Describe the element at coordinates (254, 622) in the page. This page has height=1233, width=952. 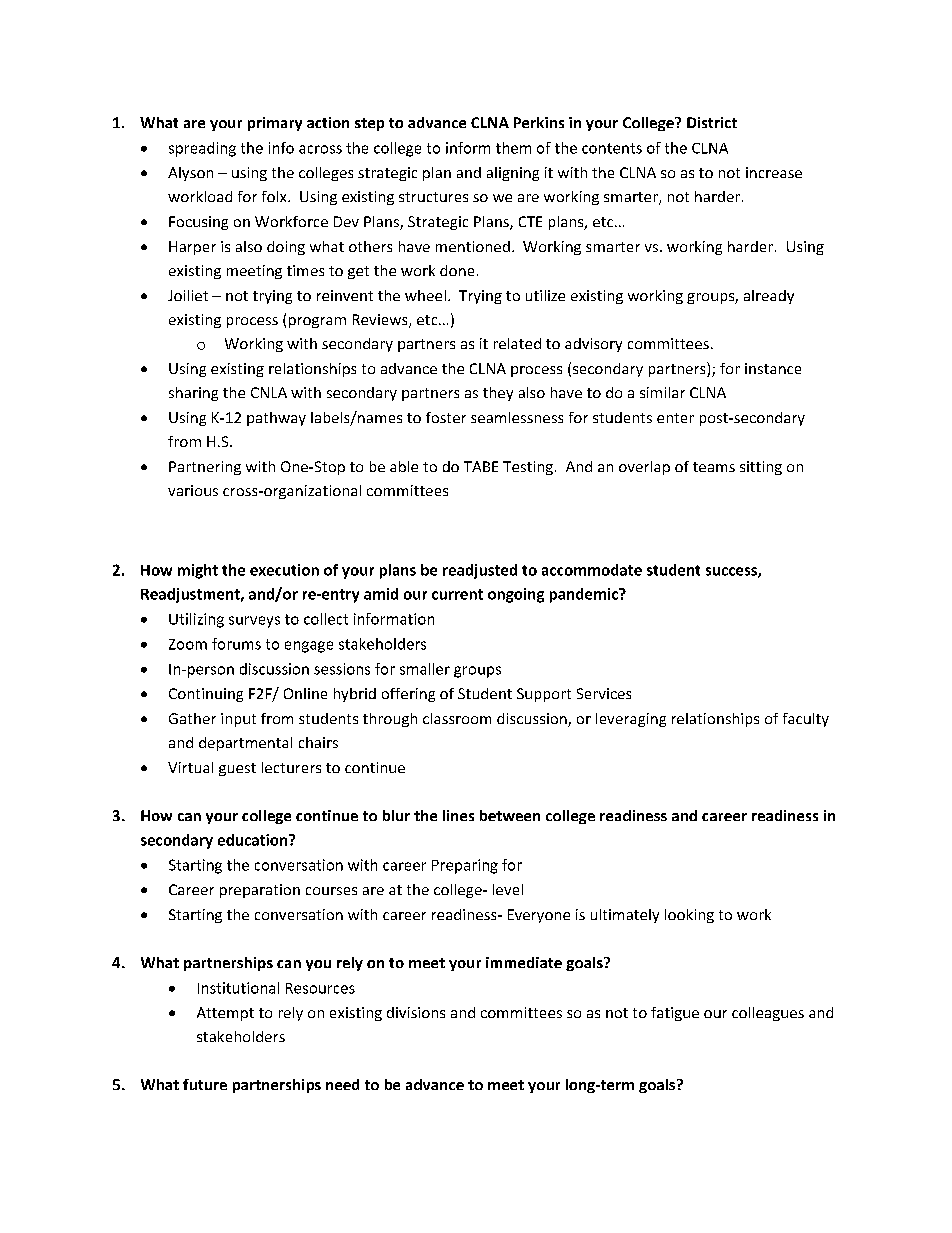
I see `surveys` at that location.
